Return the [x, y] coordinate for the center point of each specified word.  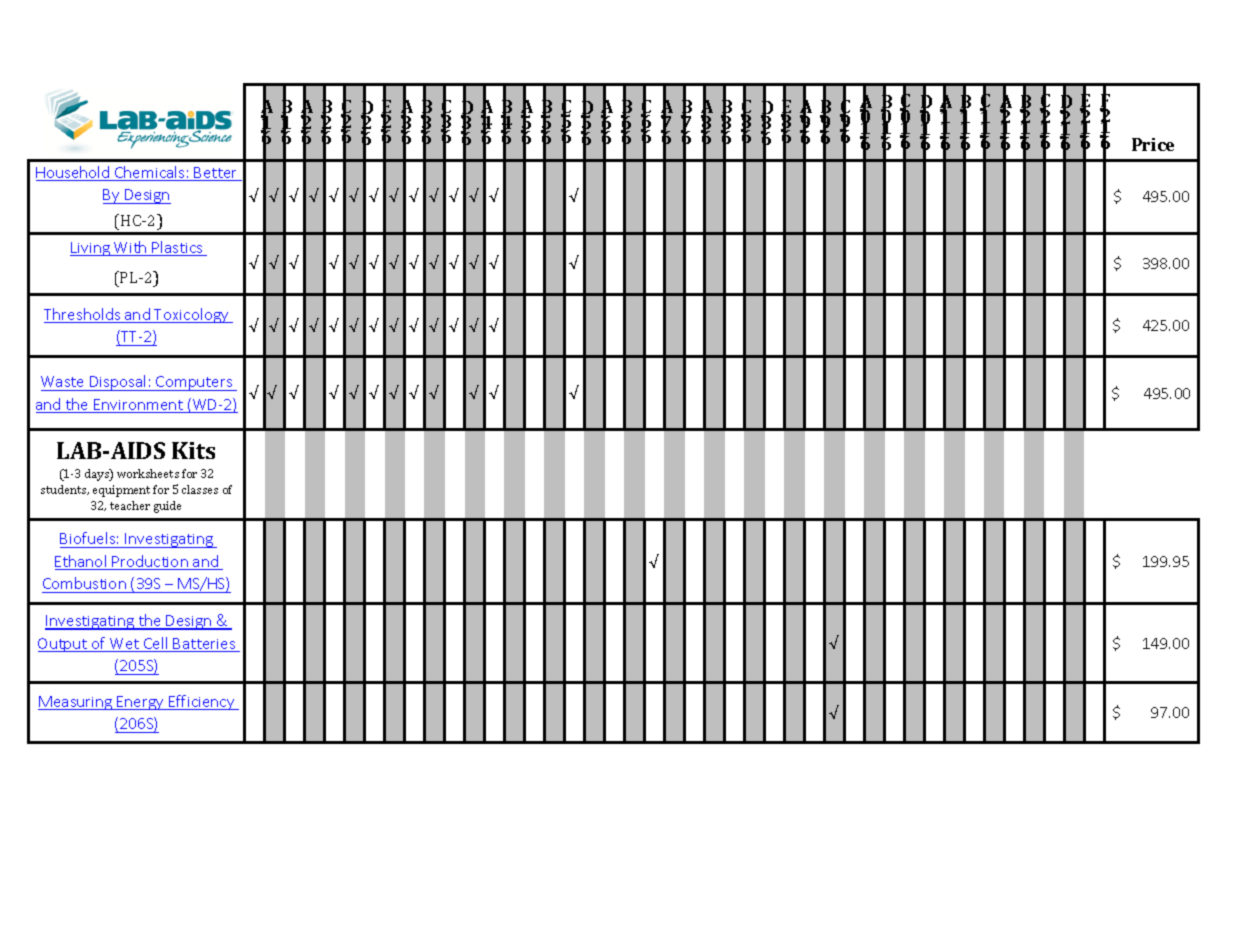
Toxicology [191, 315]
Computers [194, 383]
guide [167, 507]
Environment [138, 406]
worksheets [148, 473]
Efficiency [202, 702]
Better [216, 174]
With [130, 248]
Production [150, 562]
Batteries [205, 645]
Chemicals [150, 173]
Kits [193, 450]
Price [1153, 144]
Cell [156, 644]
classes [200, 489]
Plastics [178, 248]
